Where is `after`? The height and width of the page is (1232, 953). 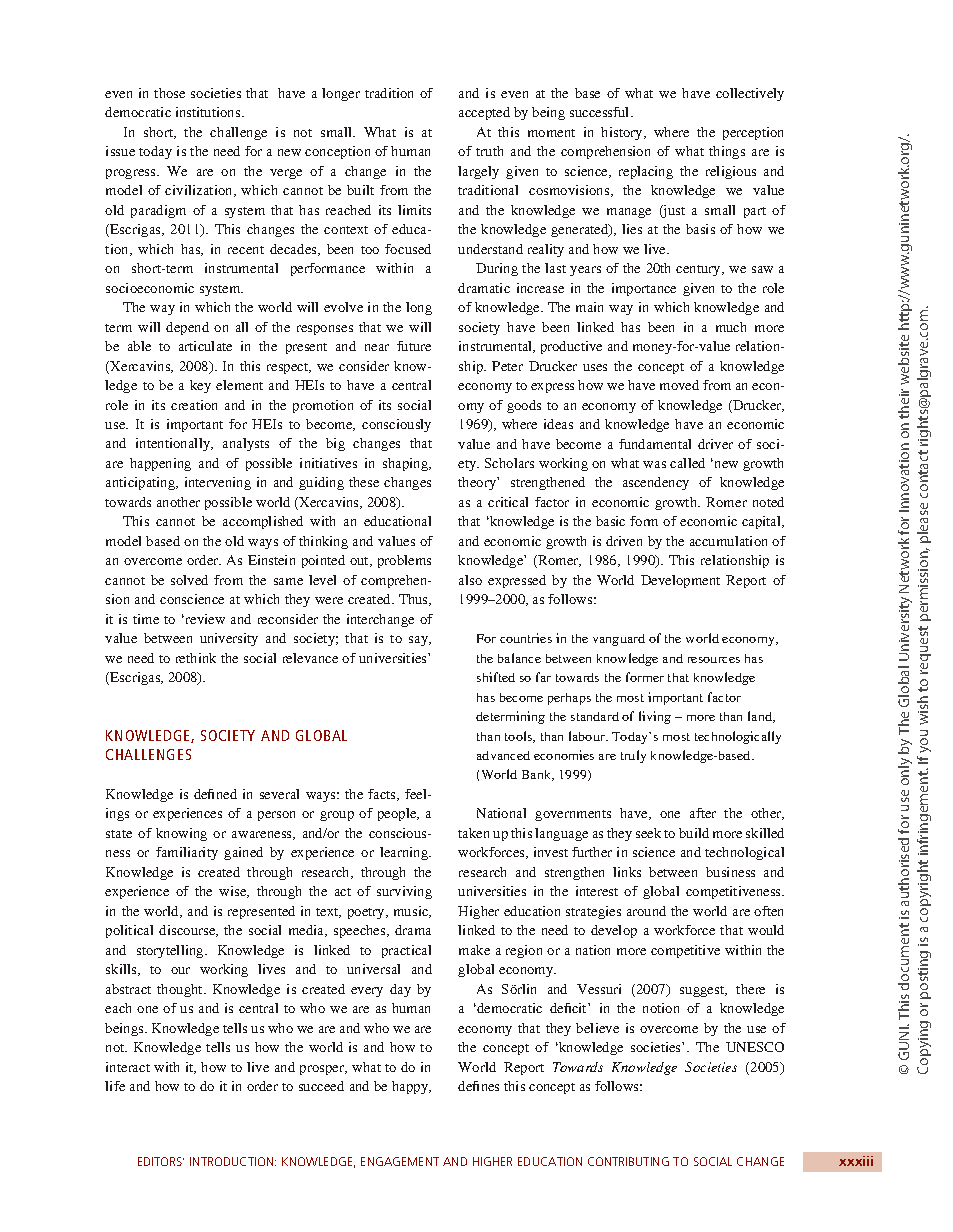 after is located at coordinates (703, 813).
